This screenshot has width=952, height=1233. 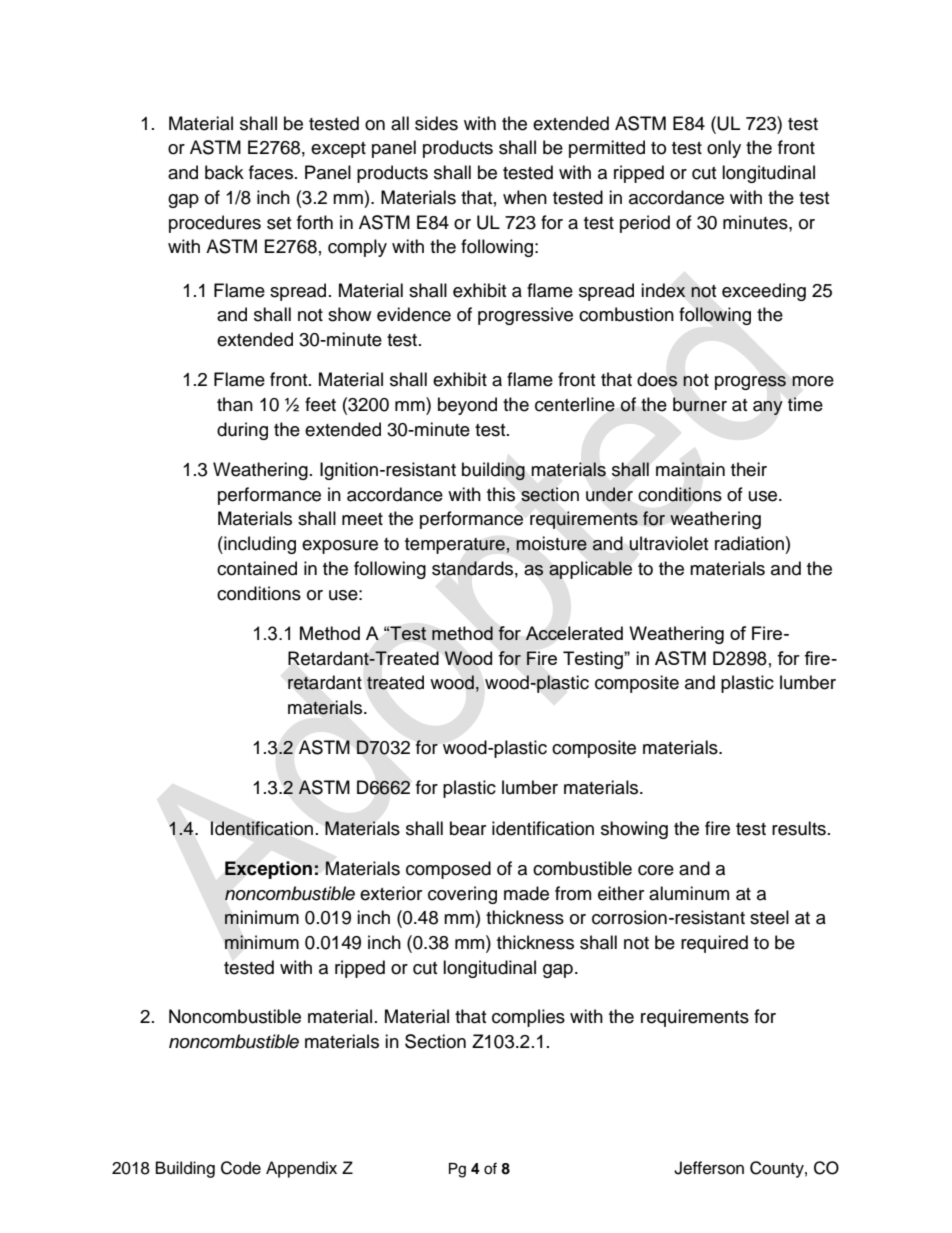 I want to click on Jefferson, so click(x=709, y=1168).
